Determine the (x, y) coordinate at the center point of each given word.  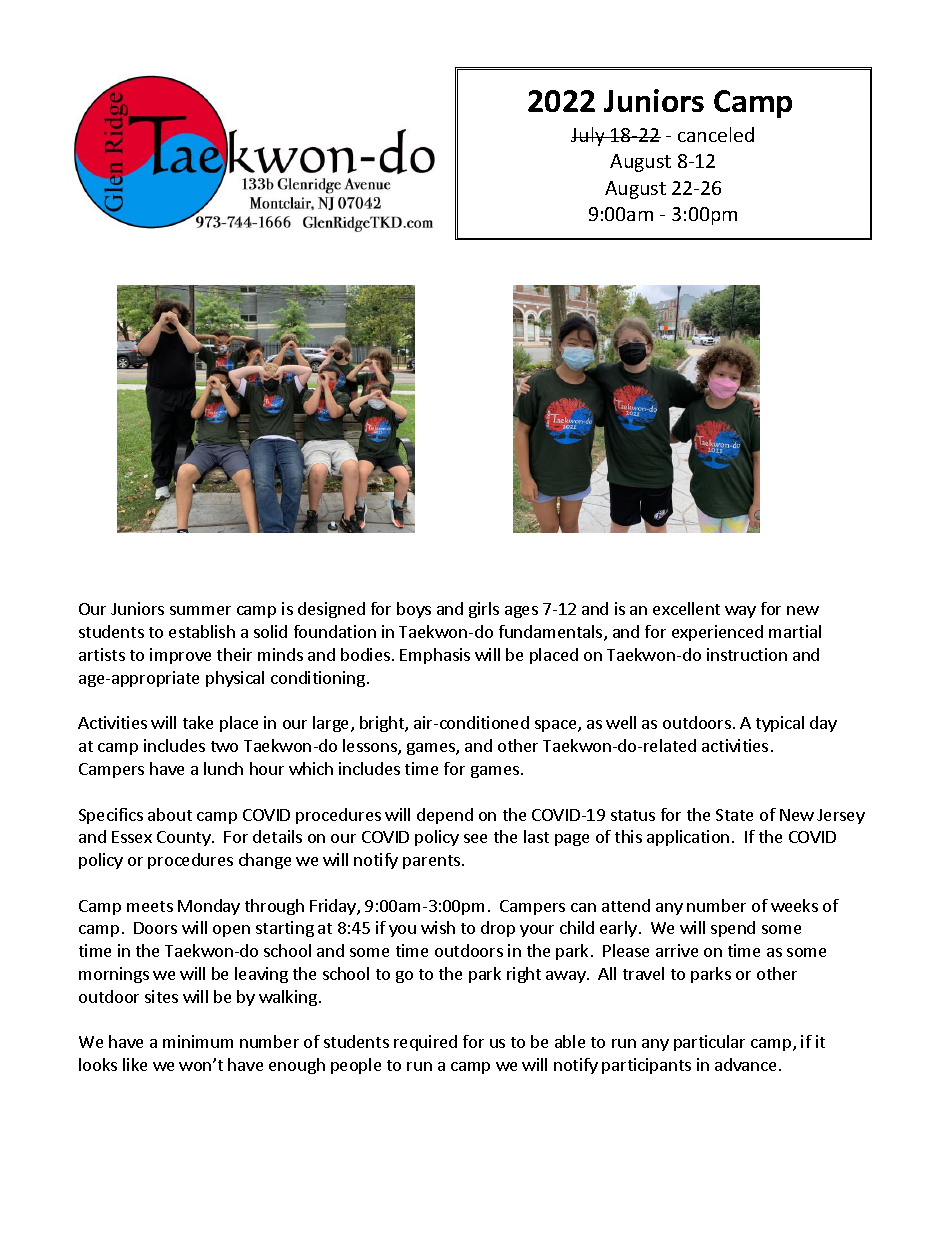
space (557, 726)
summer (200, 610)
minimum (198, 1041)
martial (795, 631)
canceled (716, 134)
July (589, 136)
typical (780, 724)
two (224, 746)
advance (745, 1064)
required (425, 1043)
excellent (686, 608)
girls (484, 610)
